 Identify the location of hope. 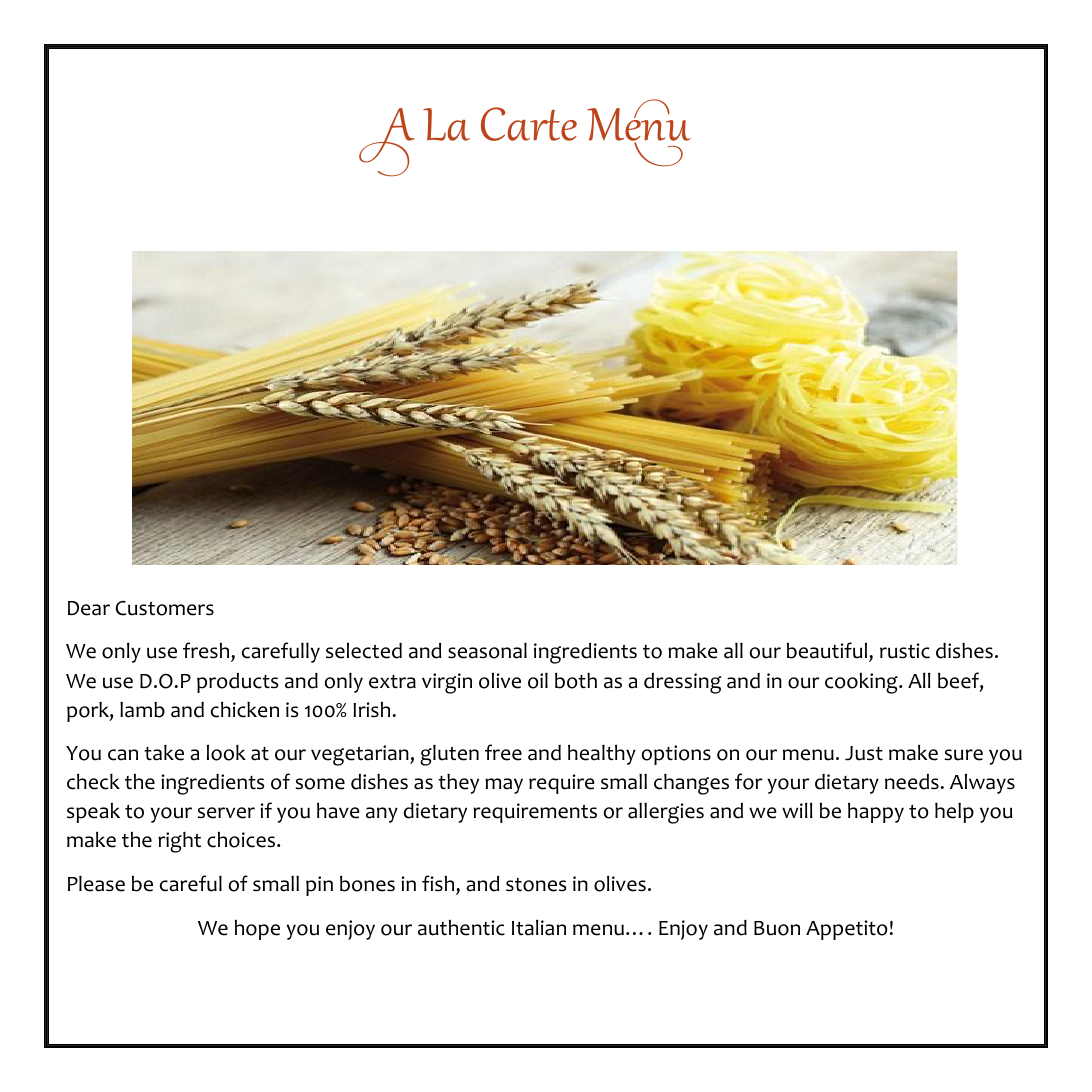
(257, 930).
